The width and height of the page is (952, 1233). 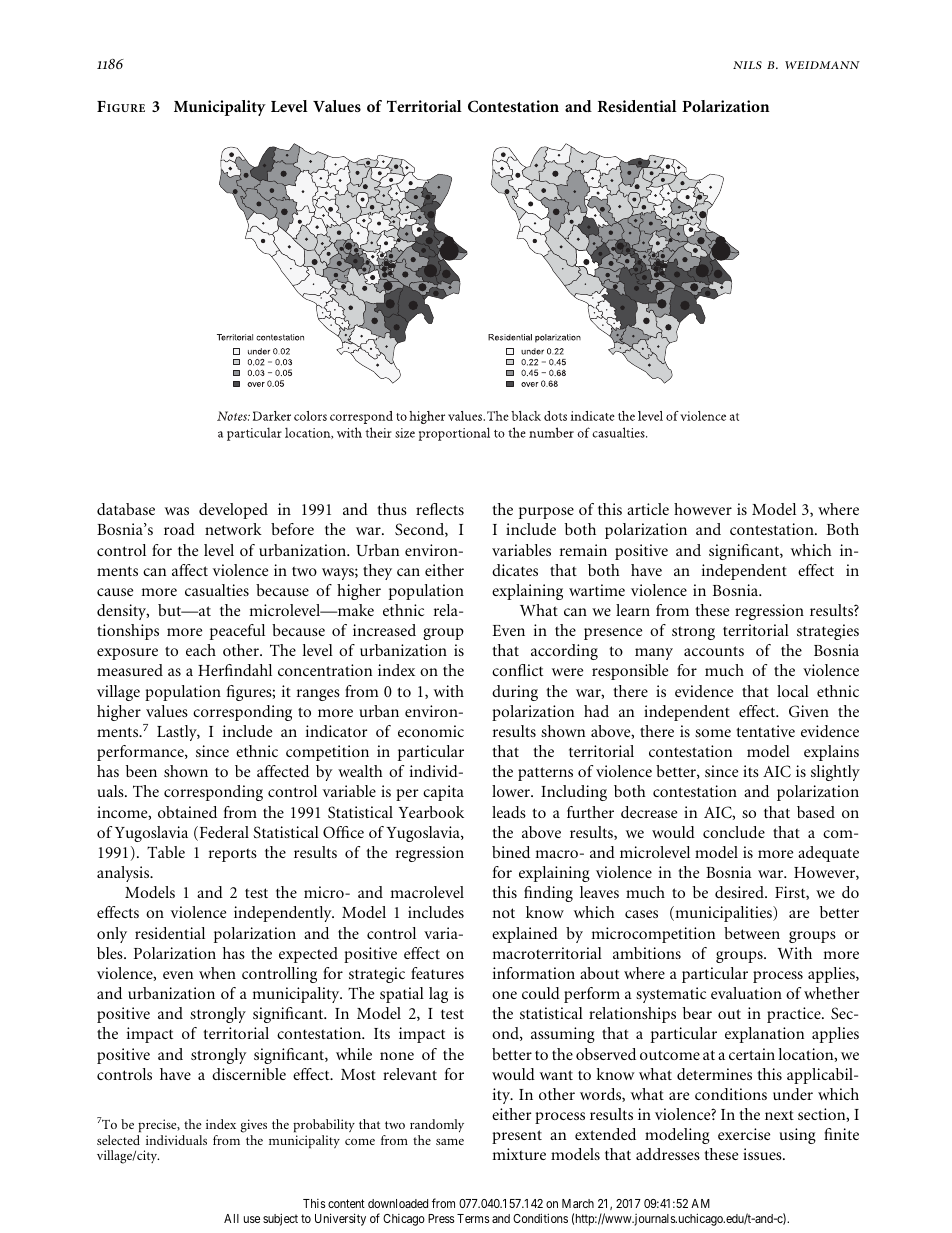 I want to click on reflects, so click(x=440, y=509).
